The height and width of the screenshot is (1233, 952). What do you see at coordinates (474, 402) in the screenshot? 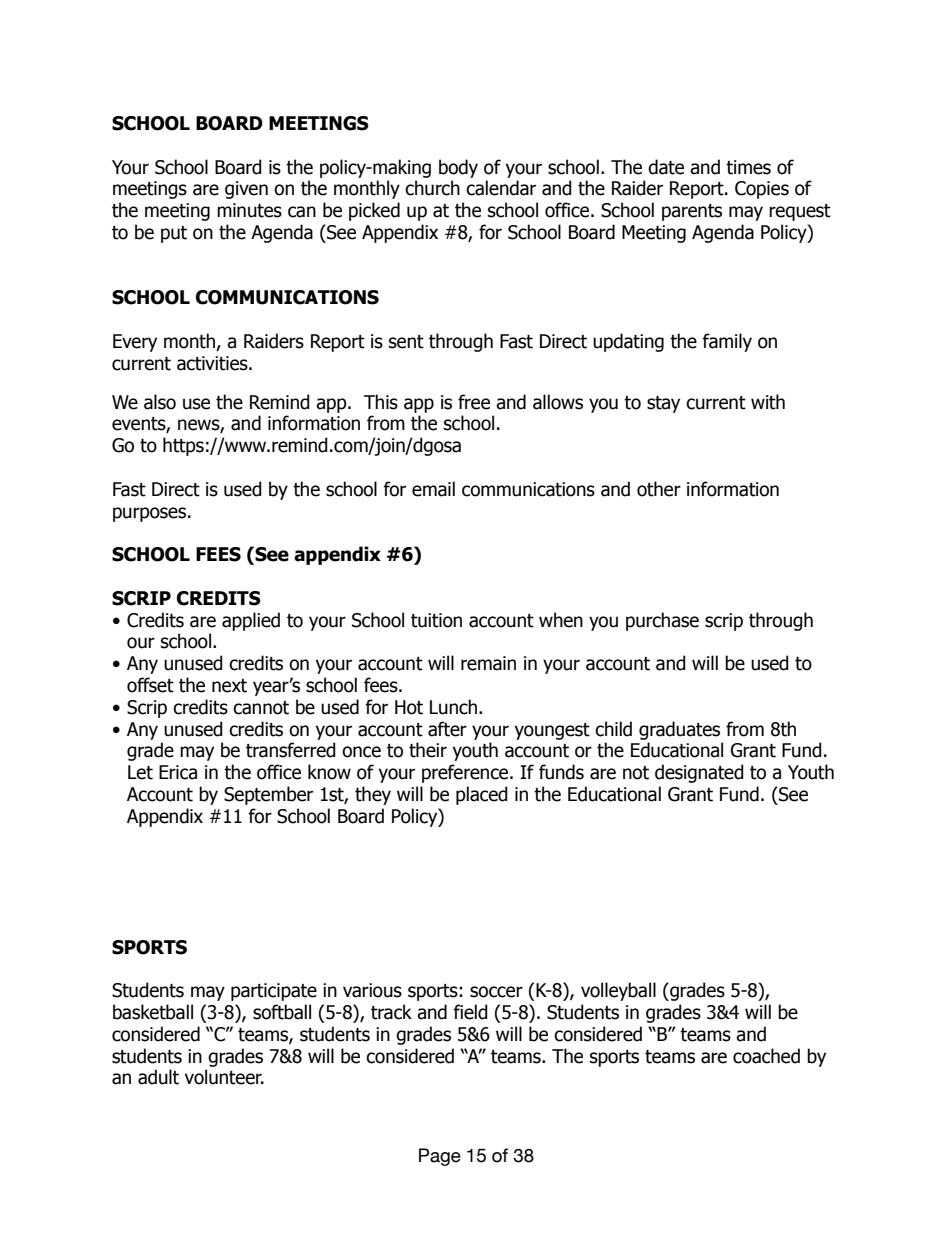
I see `free` at bounding box center [474, 402].
